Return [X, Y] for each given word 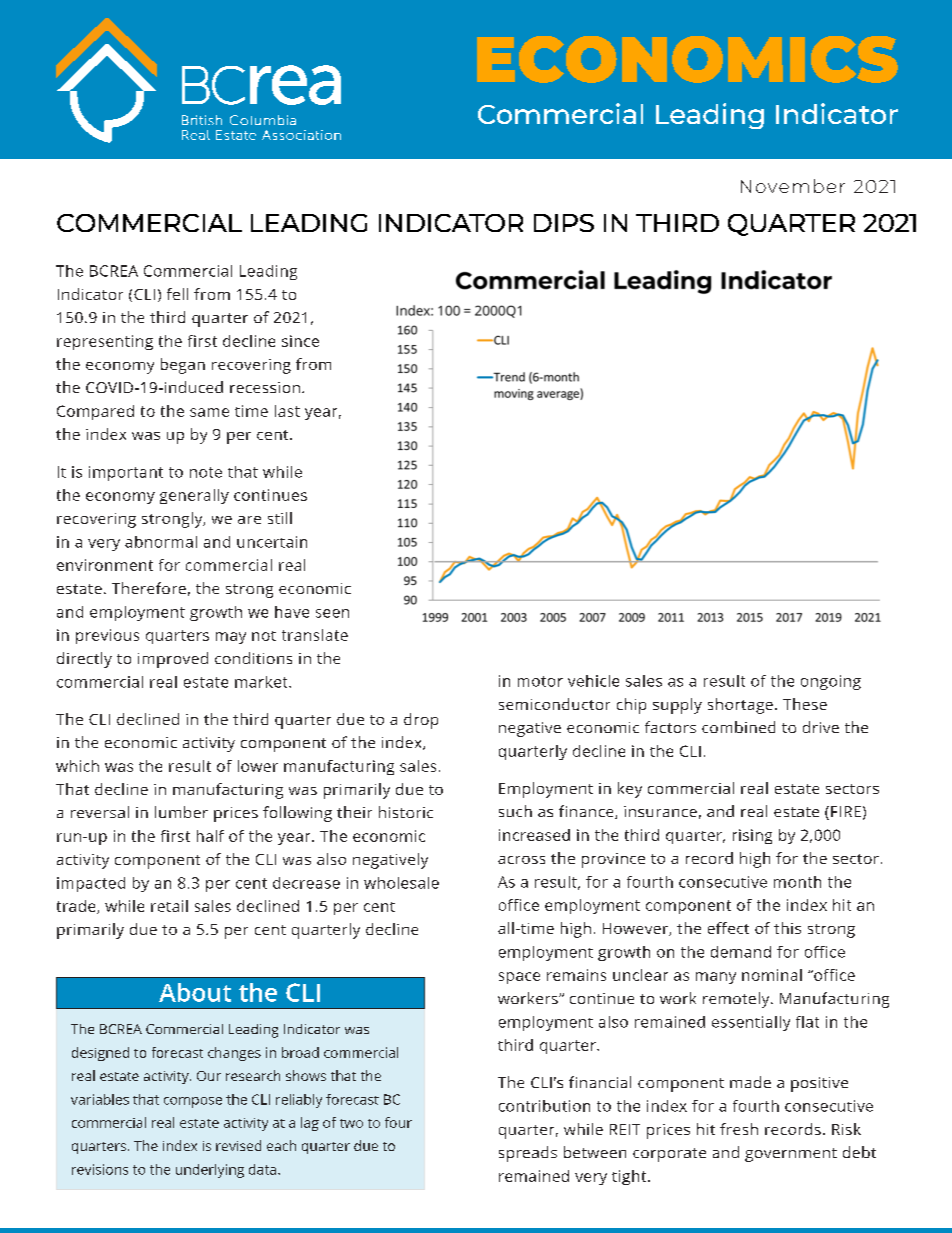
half [210, 836]
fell [177, 294]
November [793, 186]
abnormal [161, 542]
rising [752, 836]
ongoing [831, 682]
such [515, 811]
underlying [210, 1171]
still [280, 518]
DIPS [564, 223]
